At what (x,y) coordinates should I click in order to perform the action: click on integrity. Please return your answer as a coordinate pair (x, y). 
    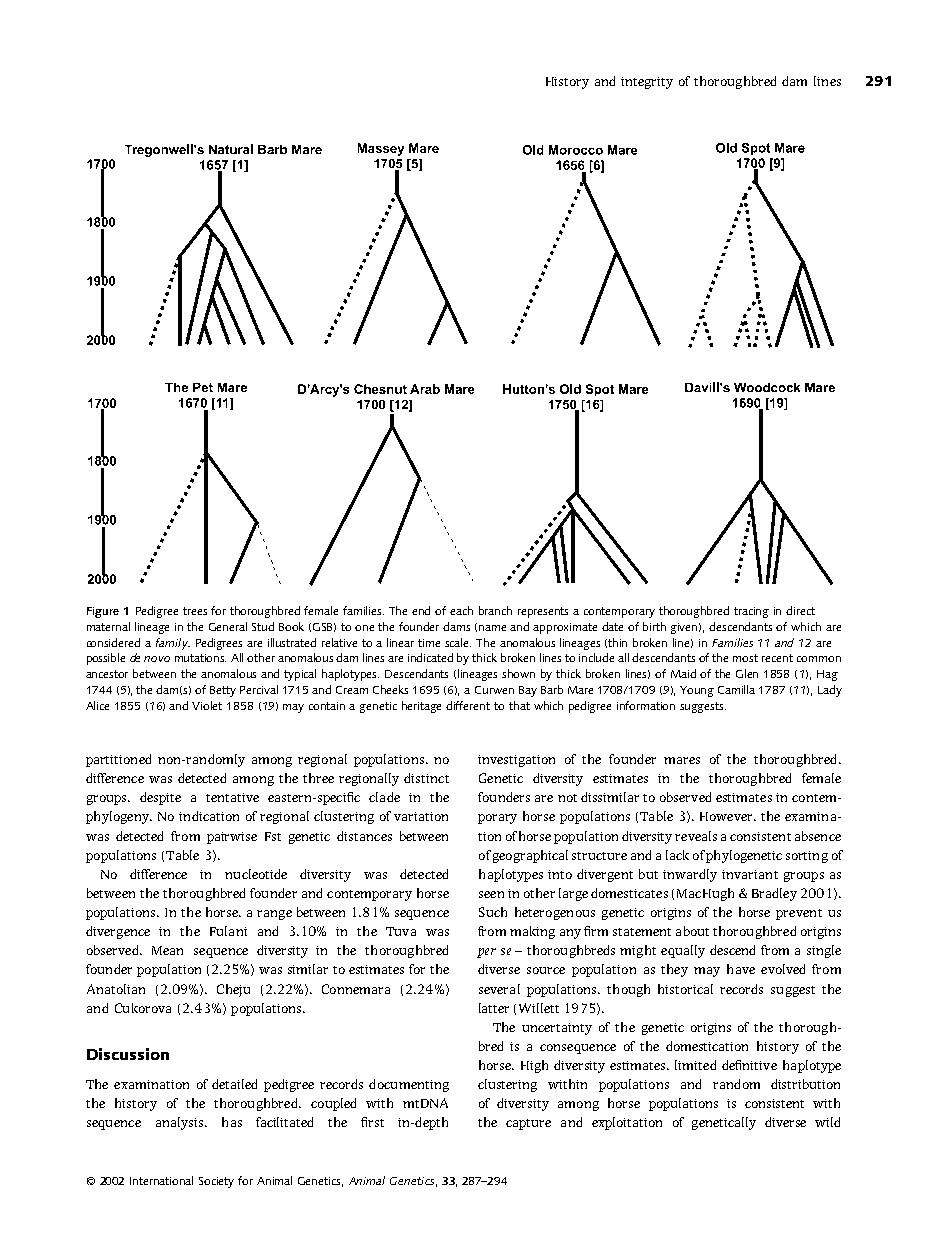
    Looking at the image, I should click on (647, 83).
